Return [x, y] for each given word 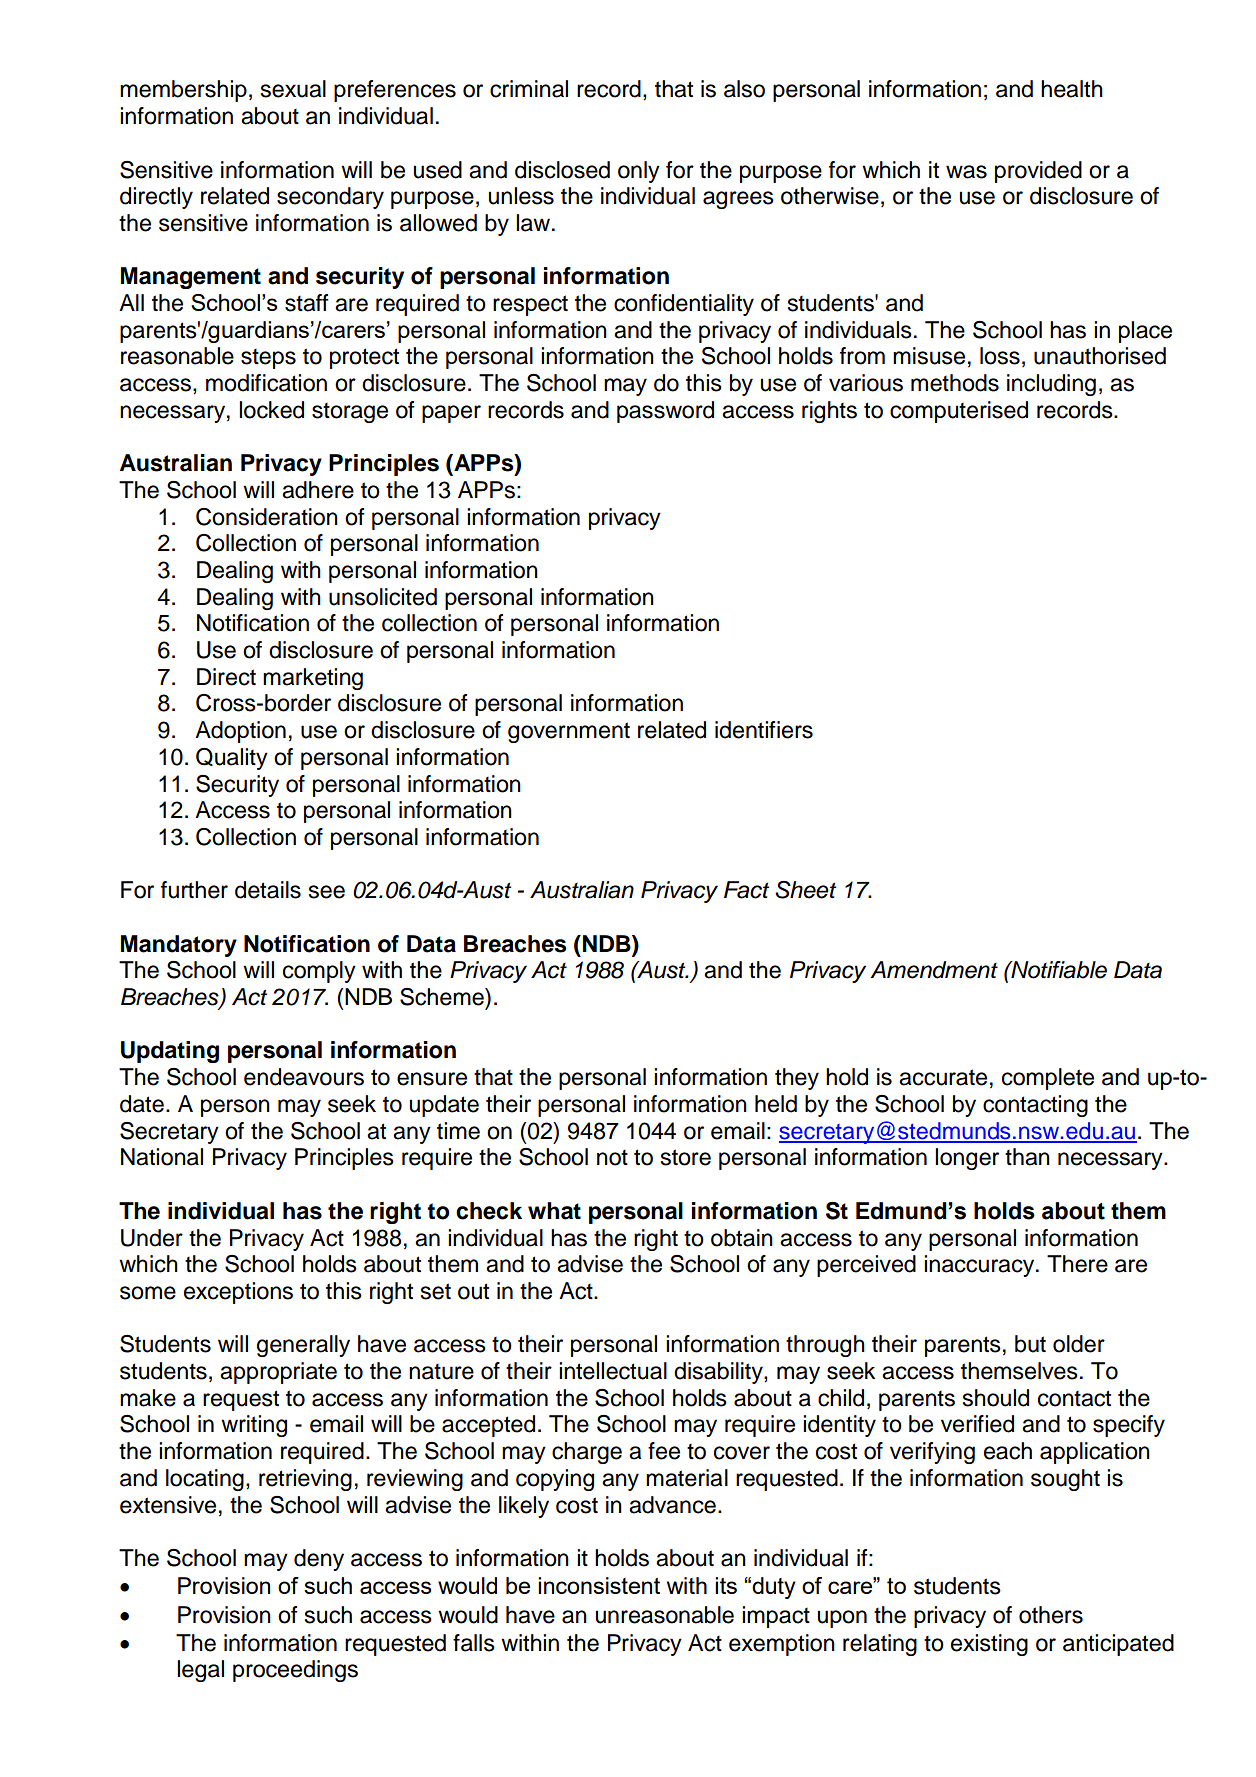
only [639, 172]
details [268, 890]
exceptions [238, 1293]
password [665, 412]
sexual [293, 89]
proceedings [295, 1671]
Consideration [267, 517]
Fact [746, 890]
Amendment [934, 970]
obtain [742, 1238]
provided [1038, 172]
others [1051, 1615]
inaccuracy [980, 1266]
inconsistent [599, 1585]
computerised [959, 412]
